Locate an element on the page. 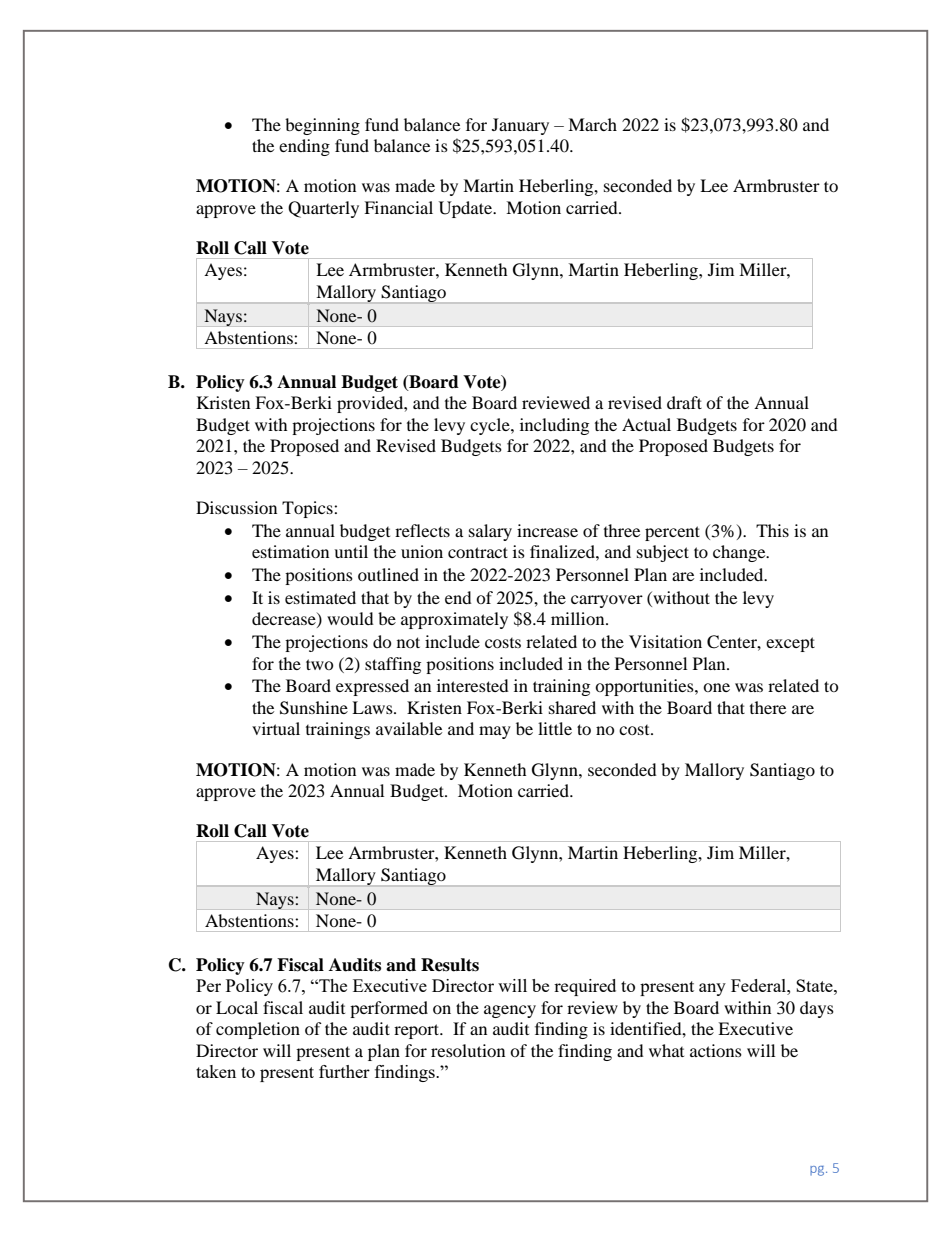 Image resolution: width=952 pixels, height=1233 pixels. Sunshine is located at coordinates (314, 708).
